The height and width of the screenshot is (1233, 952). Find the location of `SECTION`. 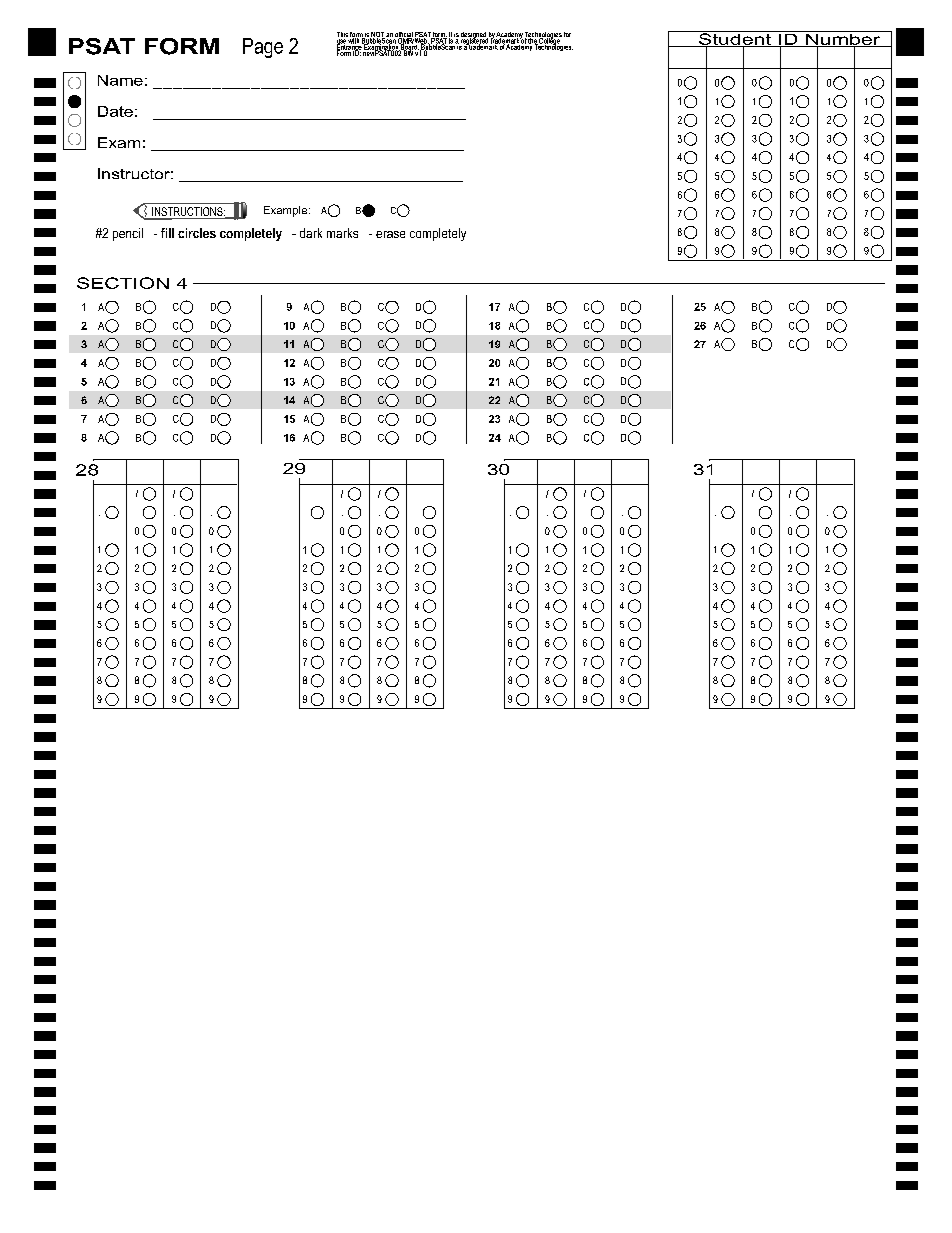

SECTION is located at coordinates (123, 283).
